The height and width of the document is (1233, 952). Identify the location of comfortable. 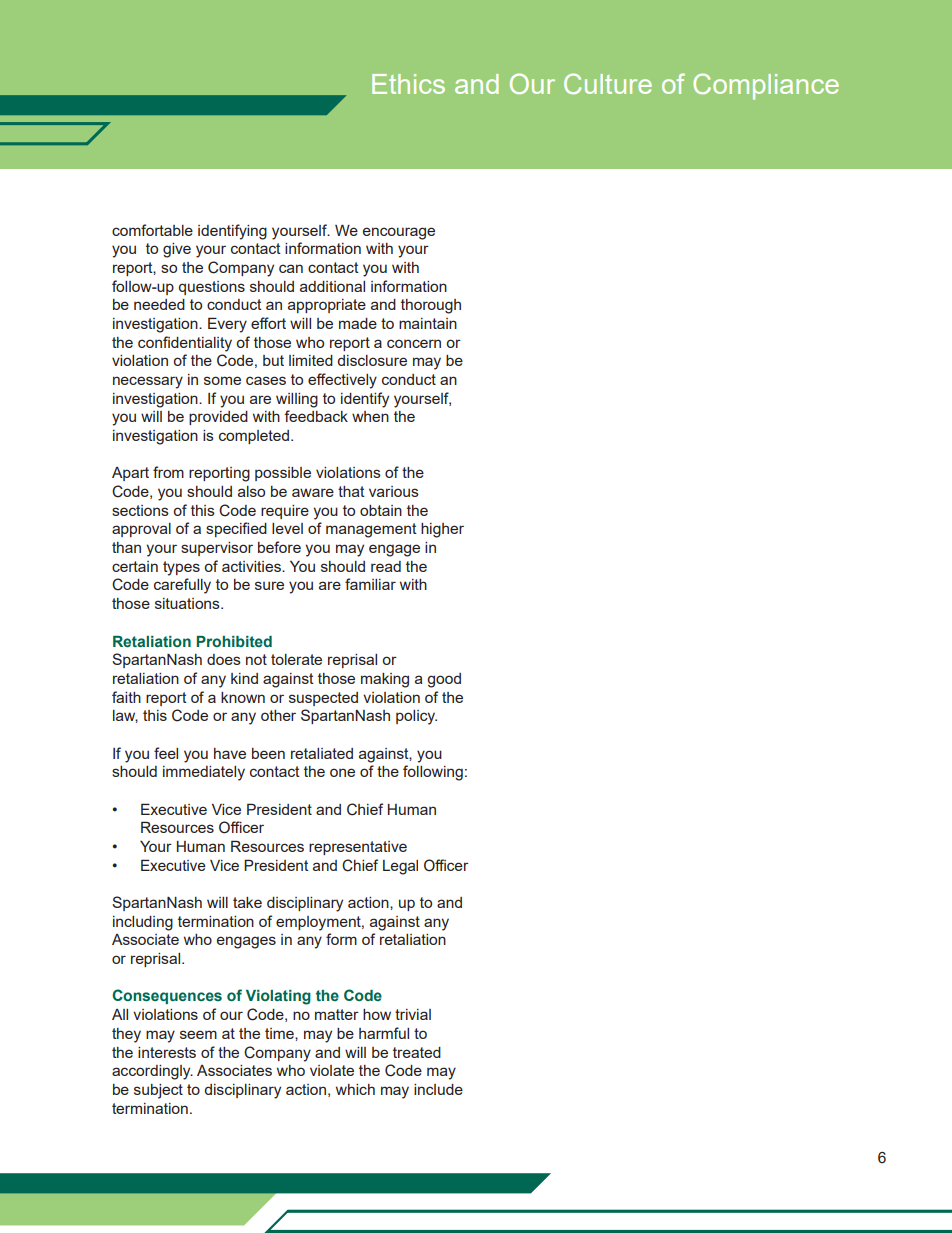
(152, 230).
